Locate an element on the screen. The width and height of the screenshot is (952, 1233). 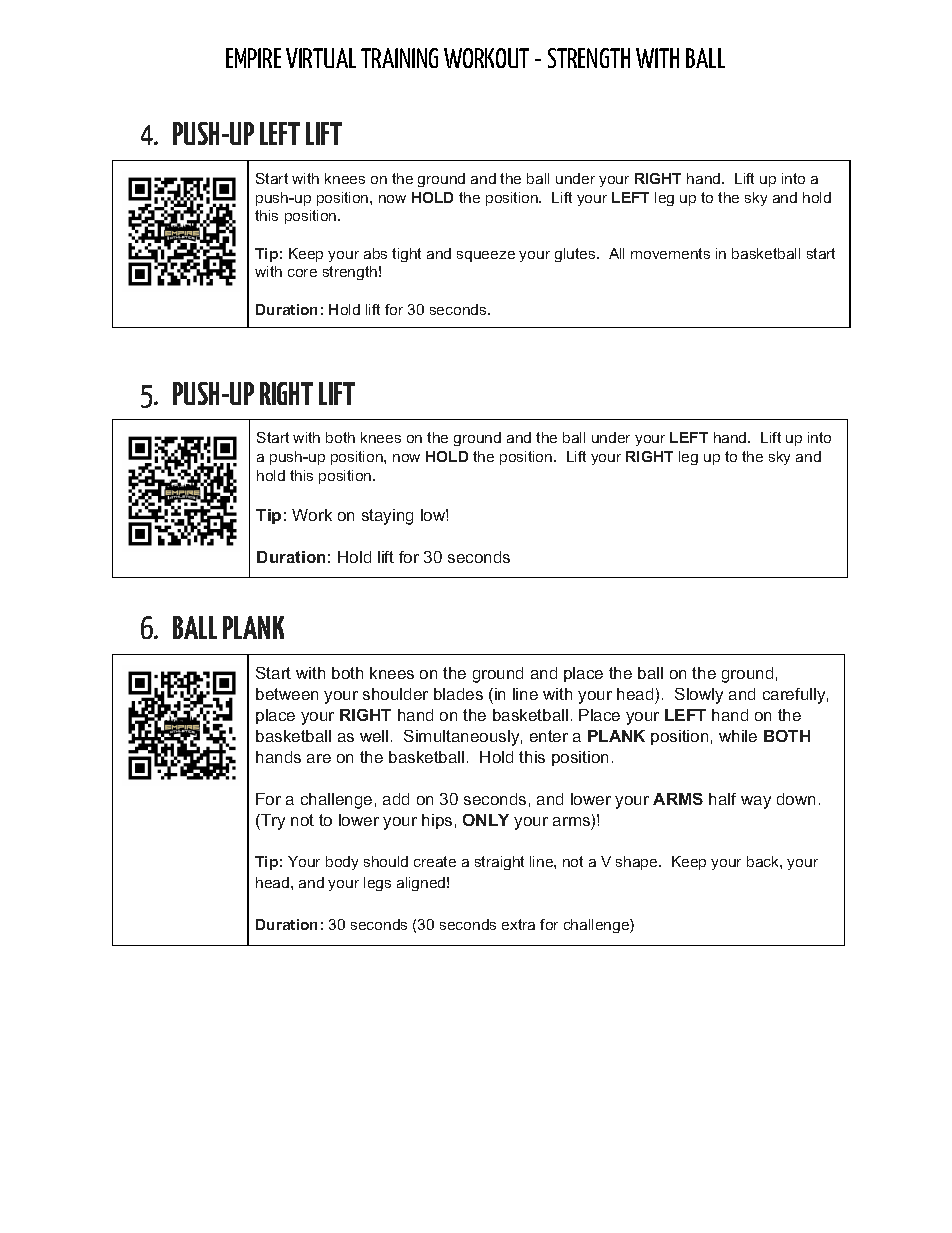
squeeze is located at coordinates (486, 256).
